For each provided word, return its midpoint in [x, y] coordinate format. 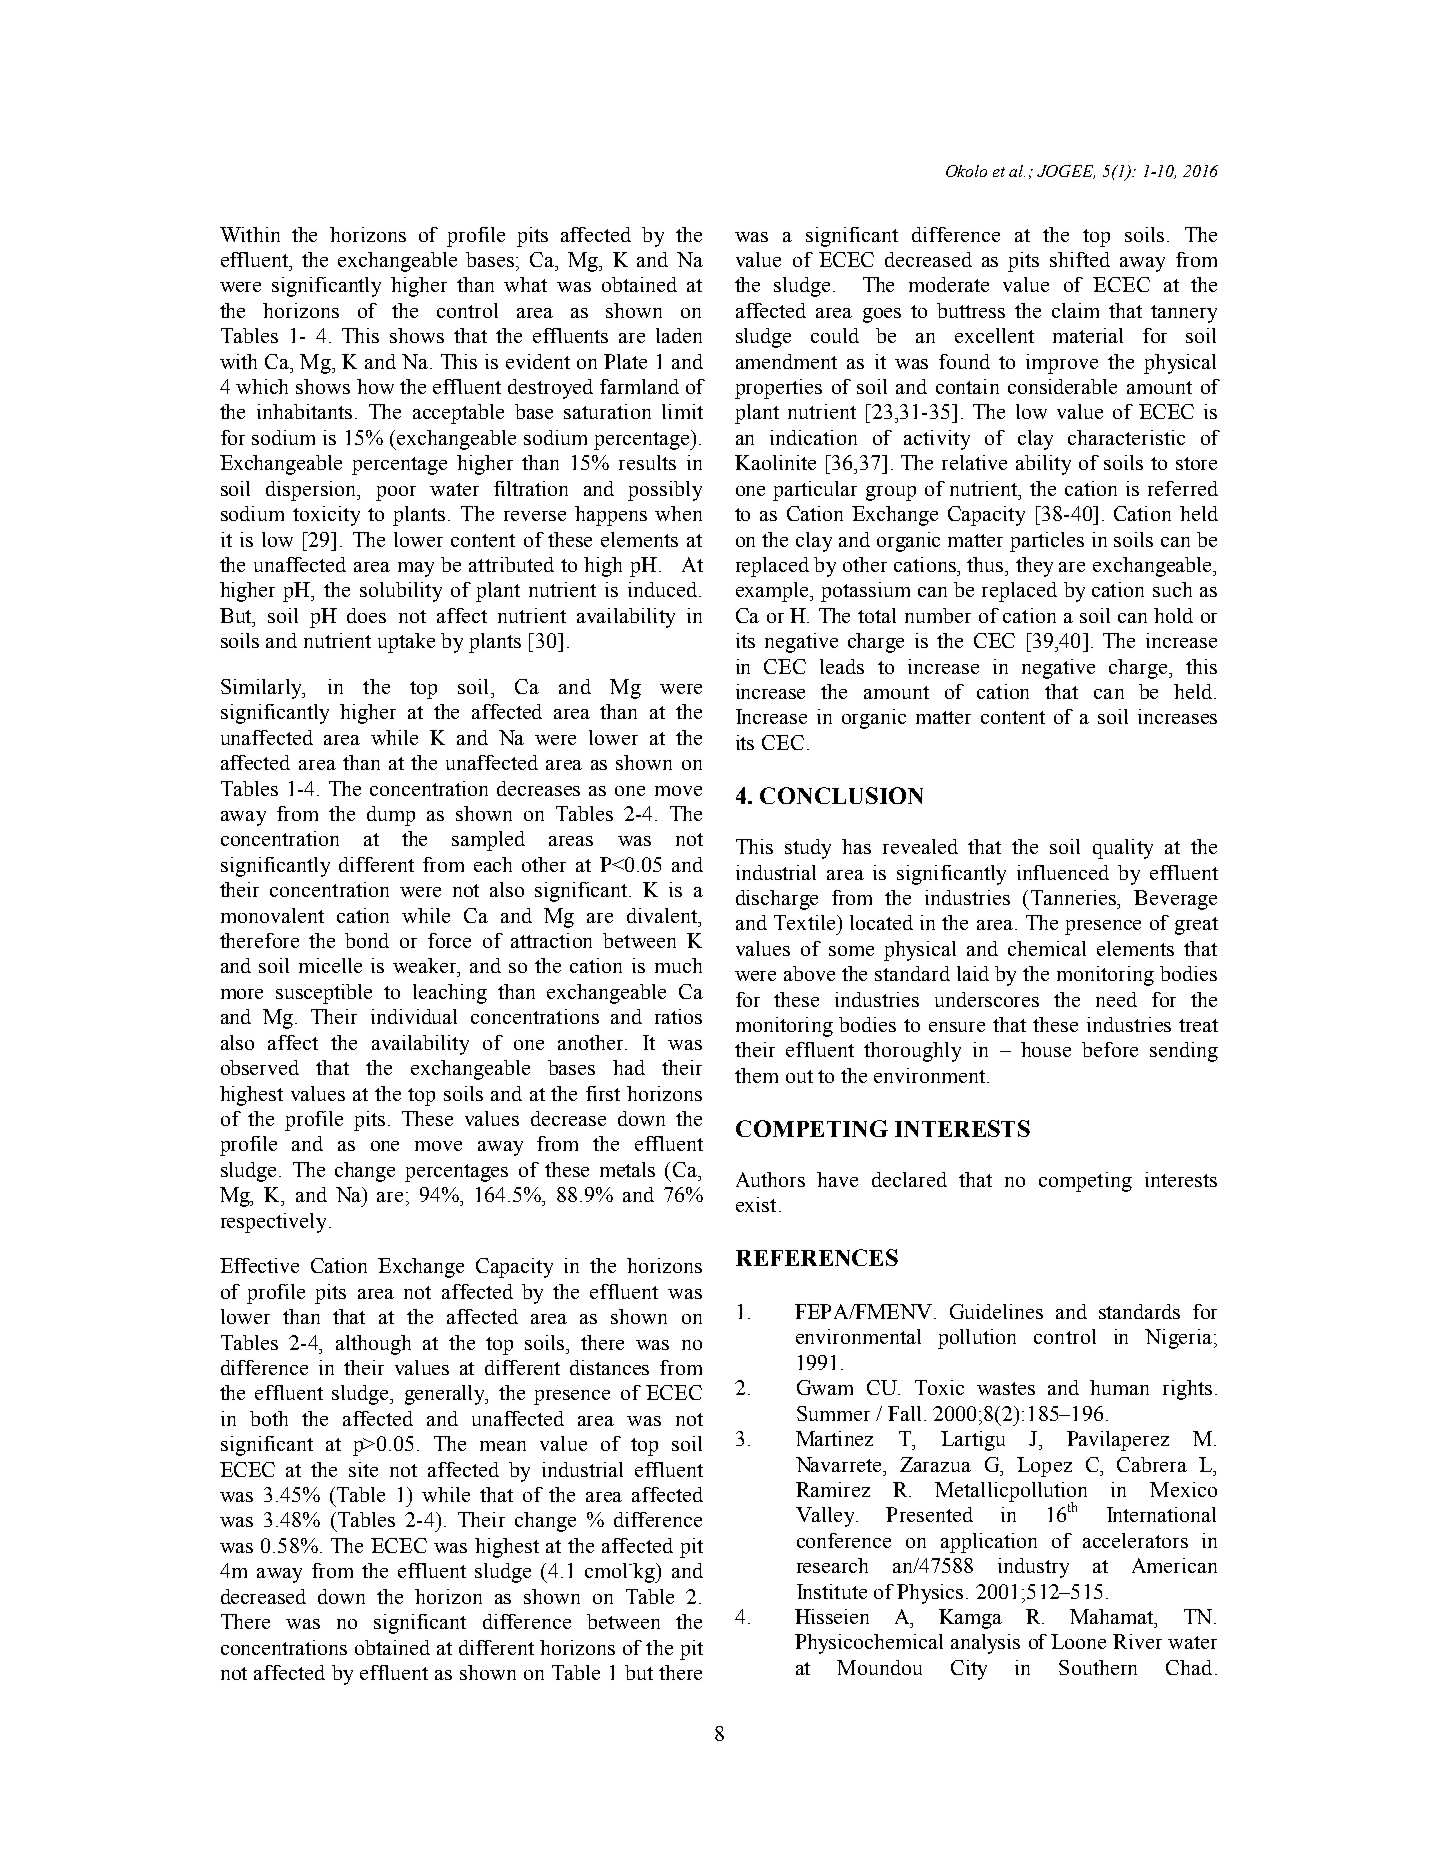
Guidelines [996, 1311]
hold [1173, 615]
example [774, 592]
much [678, 965]
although [373, 1345]
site [363, 1469]
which [262, 386]
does [366, 615]
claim [1075, 310]
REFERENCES [817, 1257]
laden [679, 335]
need [1116, 999]
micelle [330, 965]
